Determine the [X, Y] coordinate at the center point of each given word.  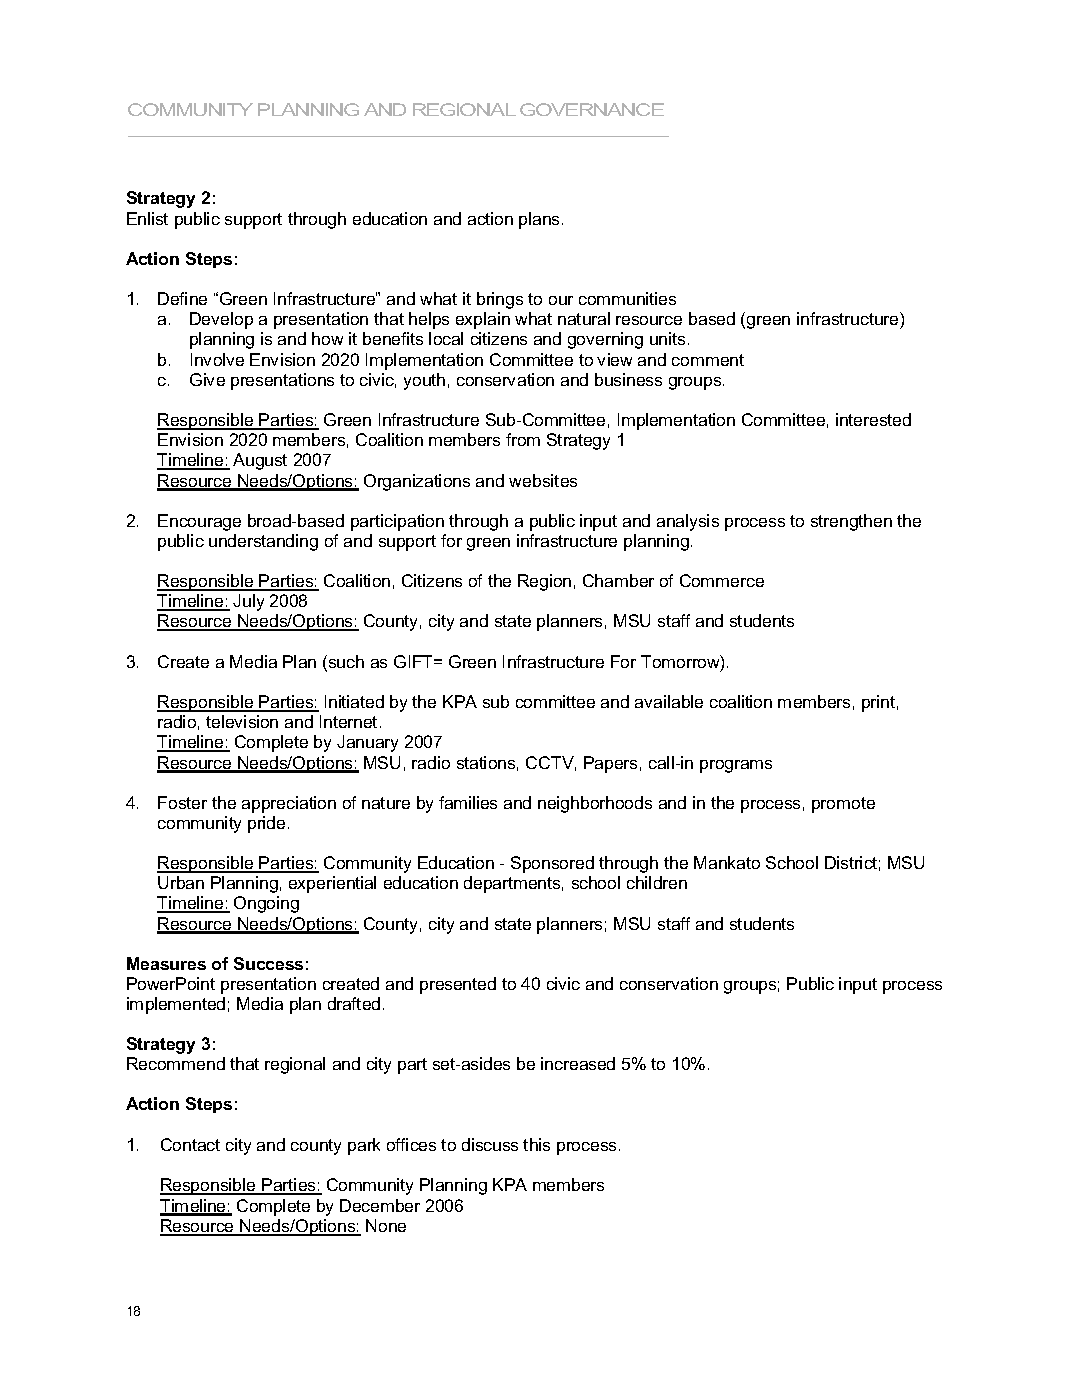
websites [543, 480]
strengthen [851, 522]
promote [843, 805]
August [260, 461]
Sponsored [552, 864]
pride [266, 824]
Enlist [147, 218]
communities [627, 298]
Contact [190, 1144]
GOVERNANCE [592, 109]
